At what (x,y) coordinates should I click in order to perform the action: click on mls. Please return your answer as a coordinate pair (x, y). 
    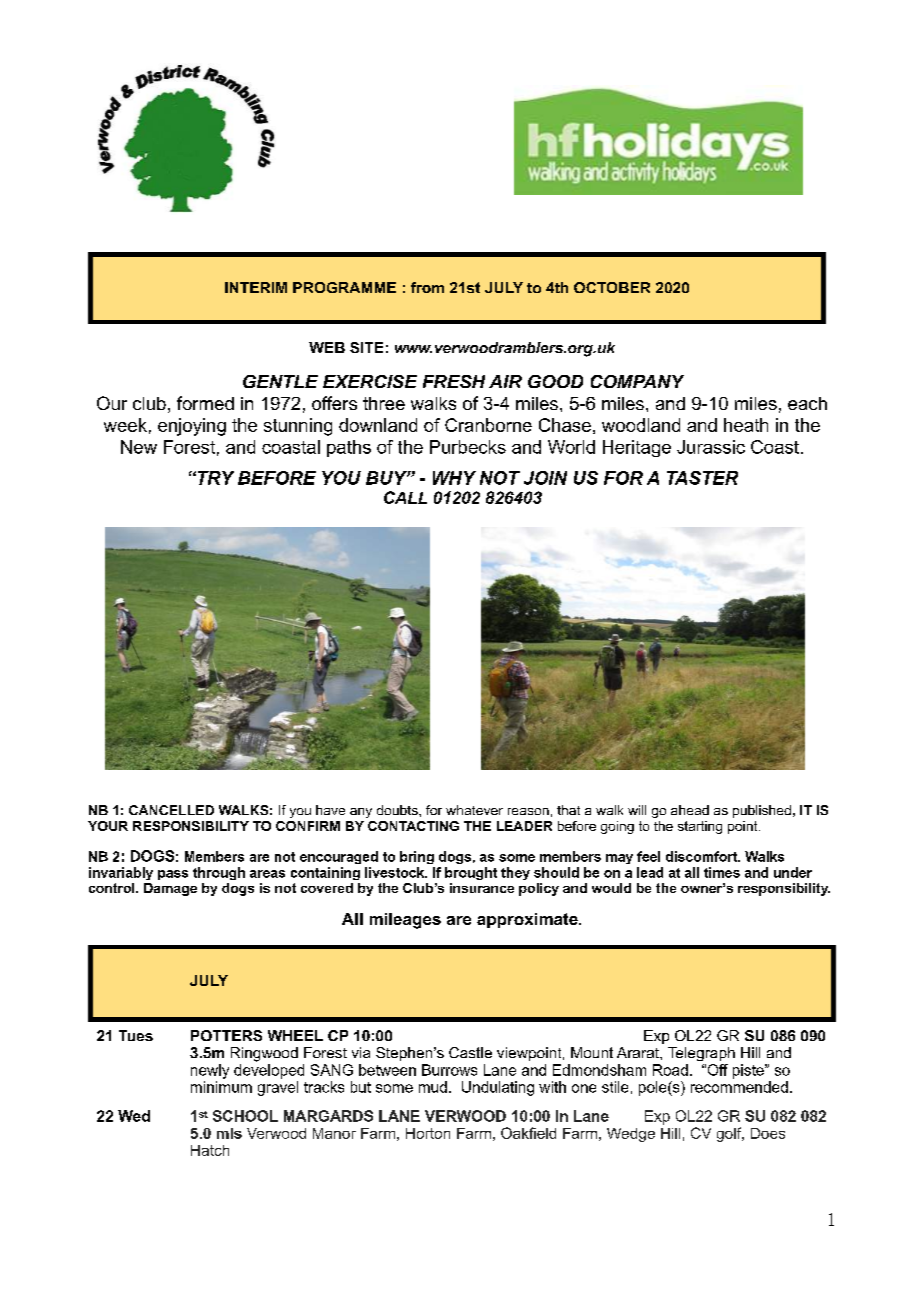
    Looking at the image, I should click on (229, 1133).
